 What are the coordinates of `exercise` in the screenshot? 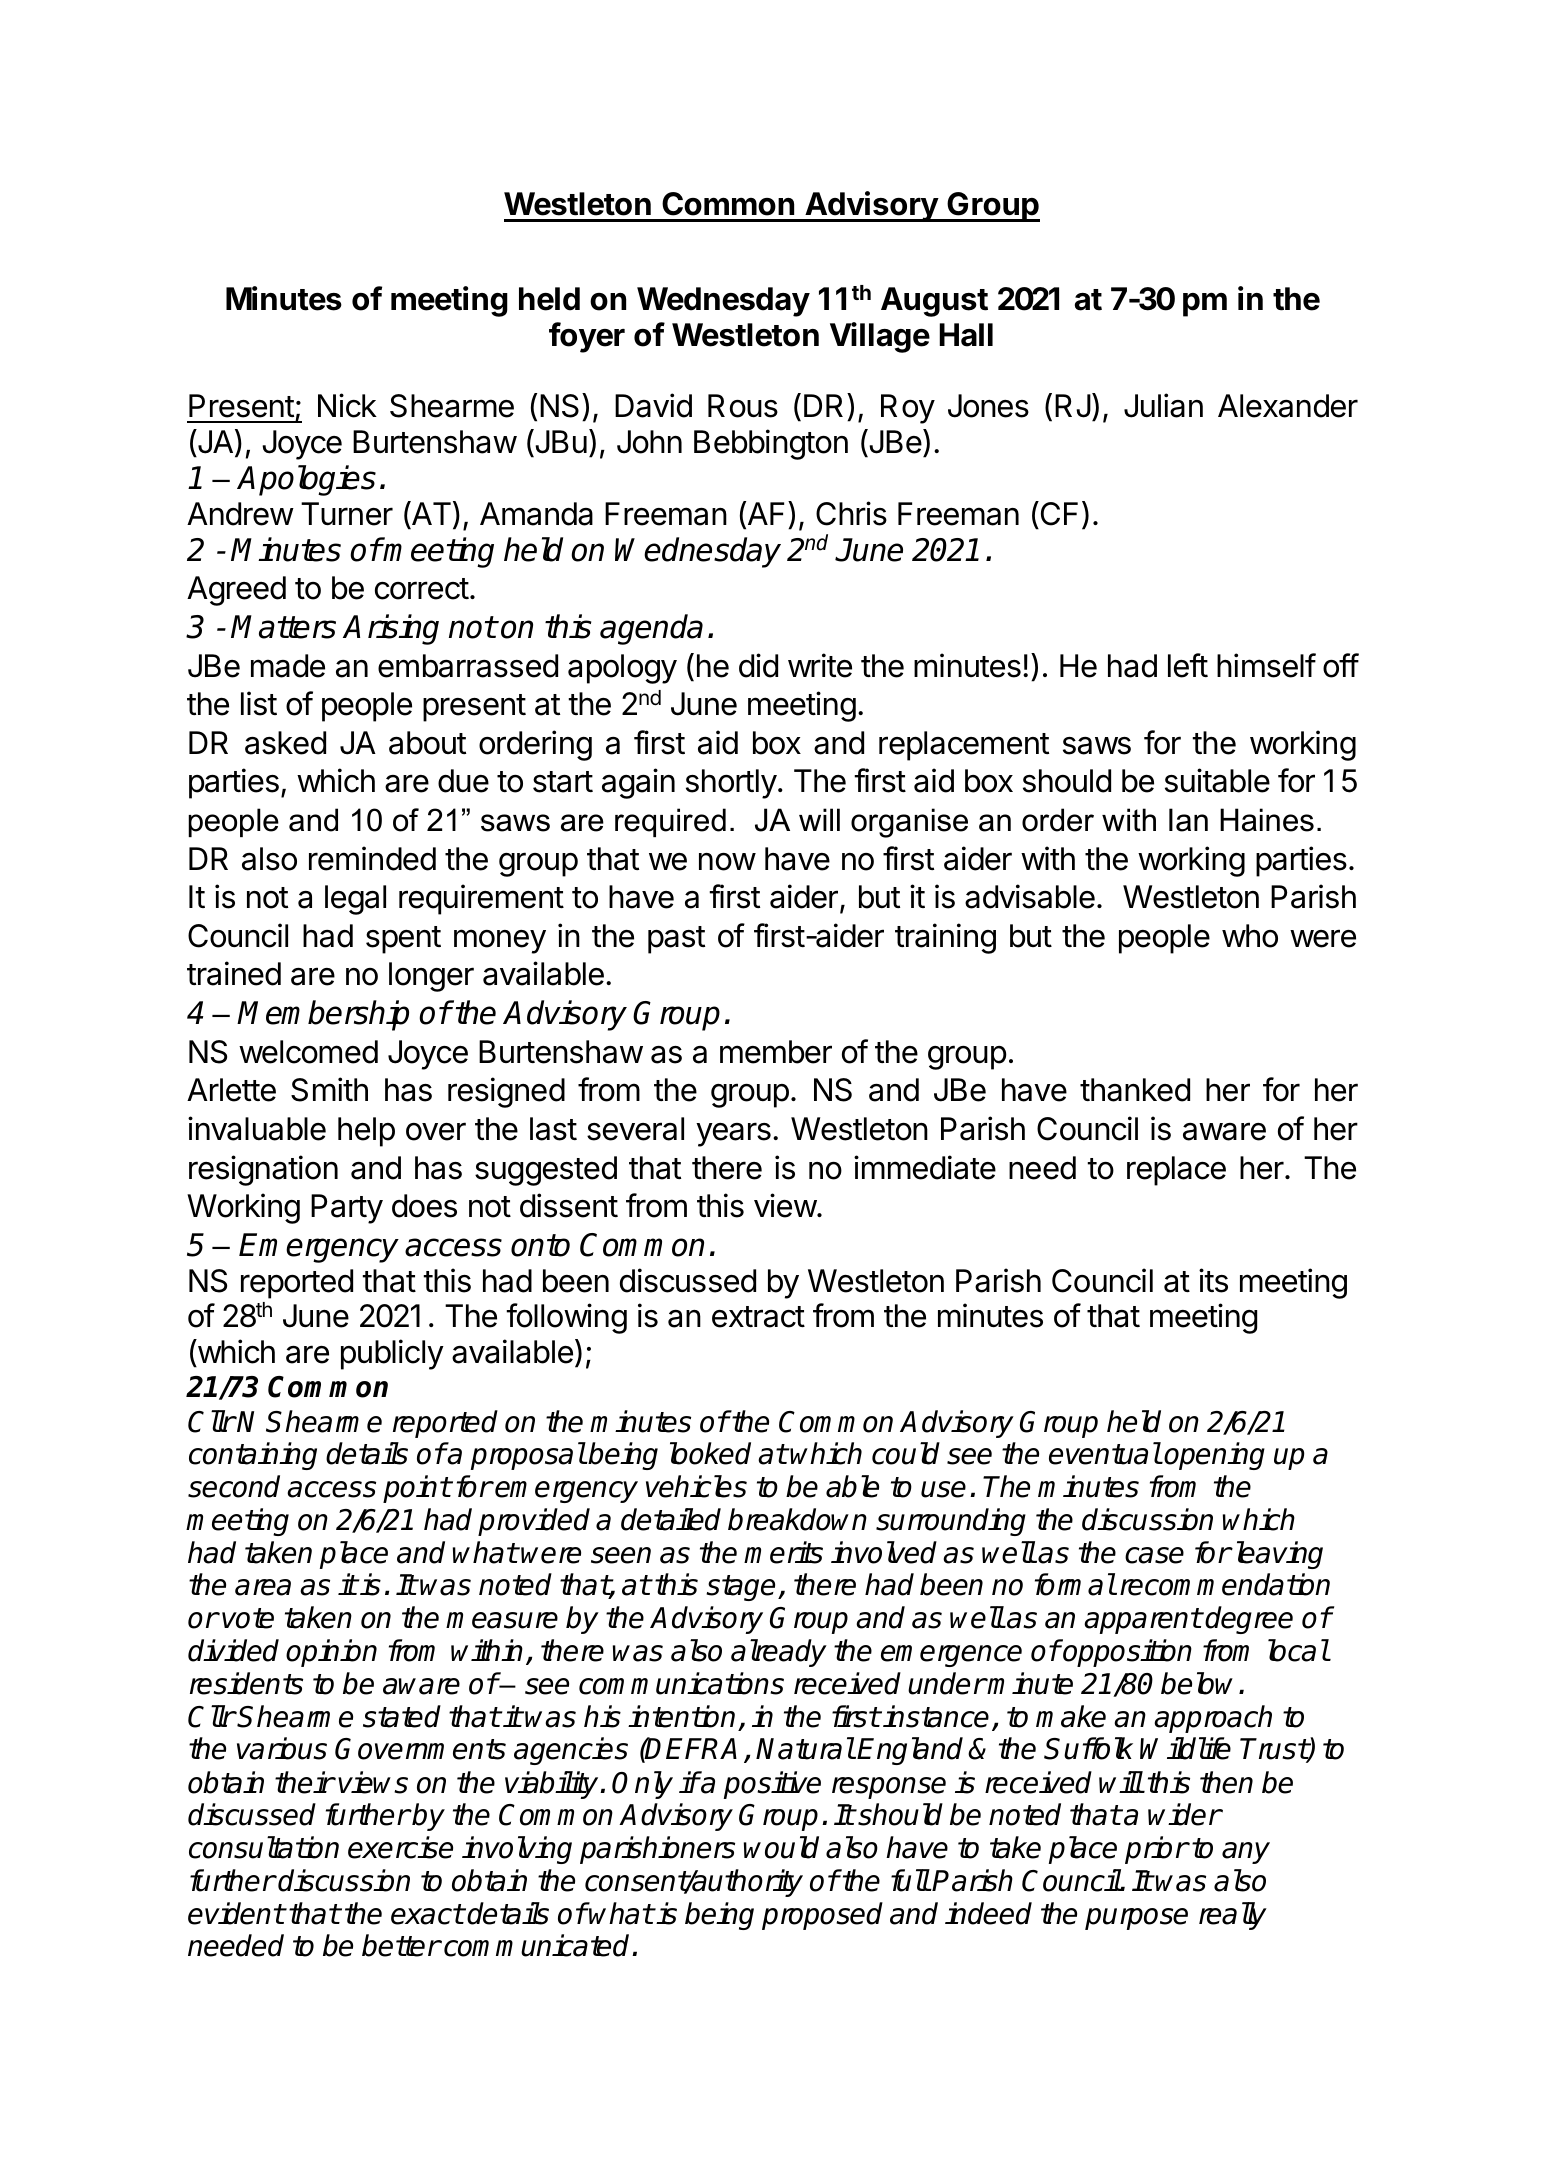 It's located at (400, 1847).
